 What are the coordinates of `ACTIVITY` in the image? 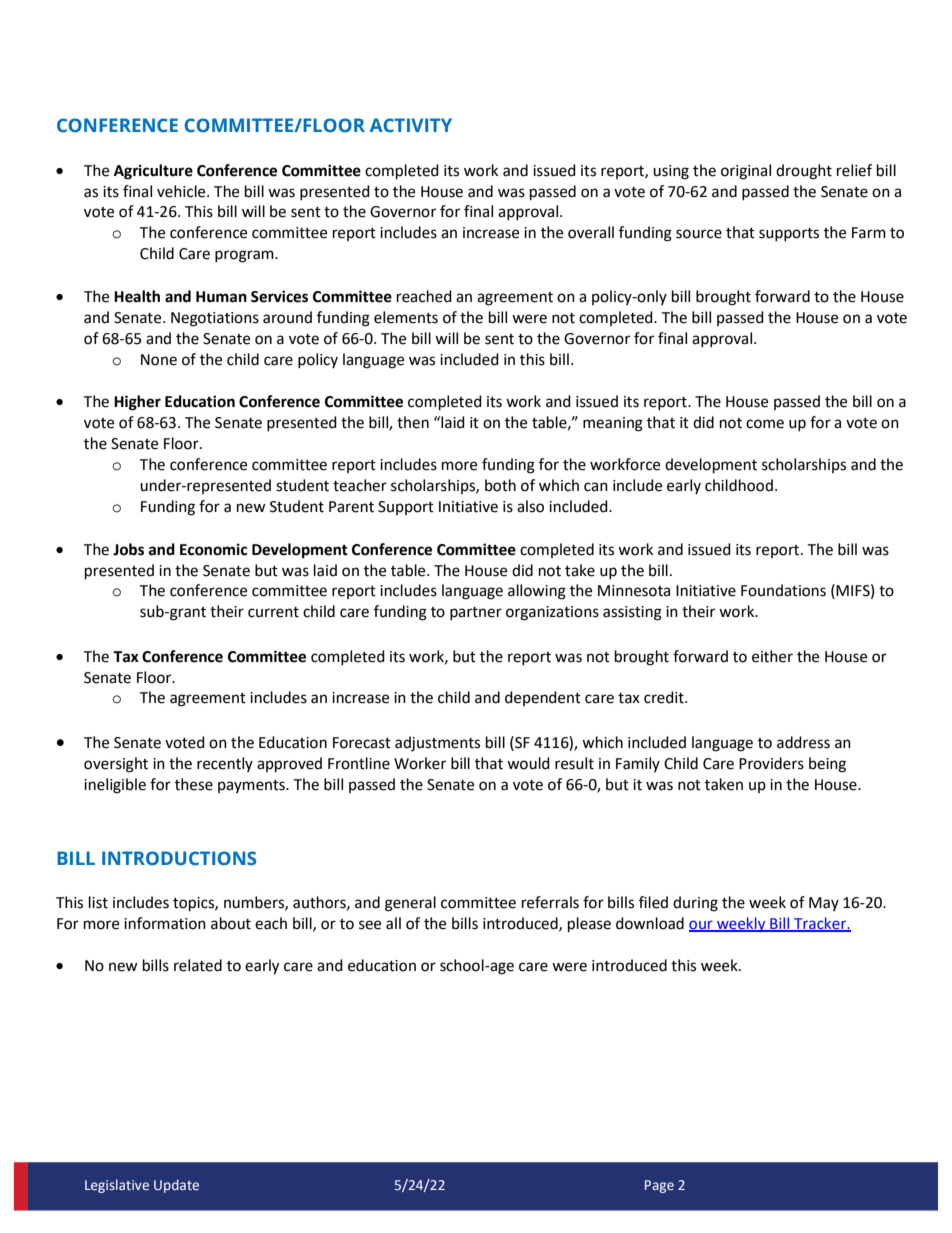 It's located at (411, 125).
